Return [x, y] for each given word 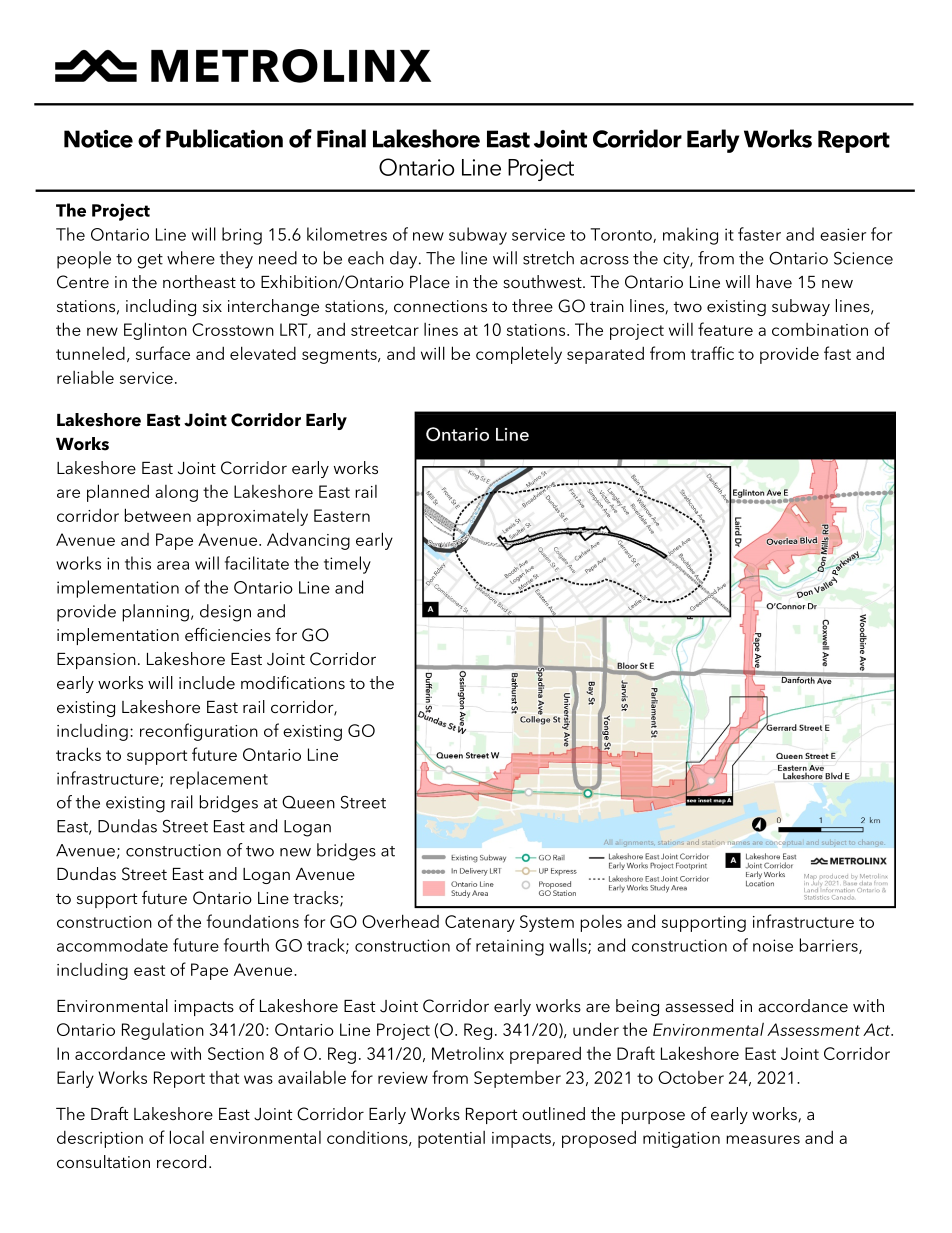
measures [763, 1139]
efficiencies [228, 634]
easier [843, 234]
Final [341, 138]
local [187, 1137]
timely [347, 565]
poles [601, 923]
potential [451, 1139]
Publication [224, 138]
